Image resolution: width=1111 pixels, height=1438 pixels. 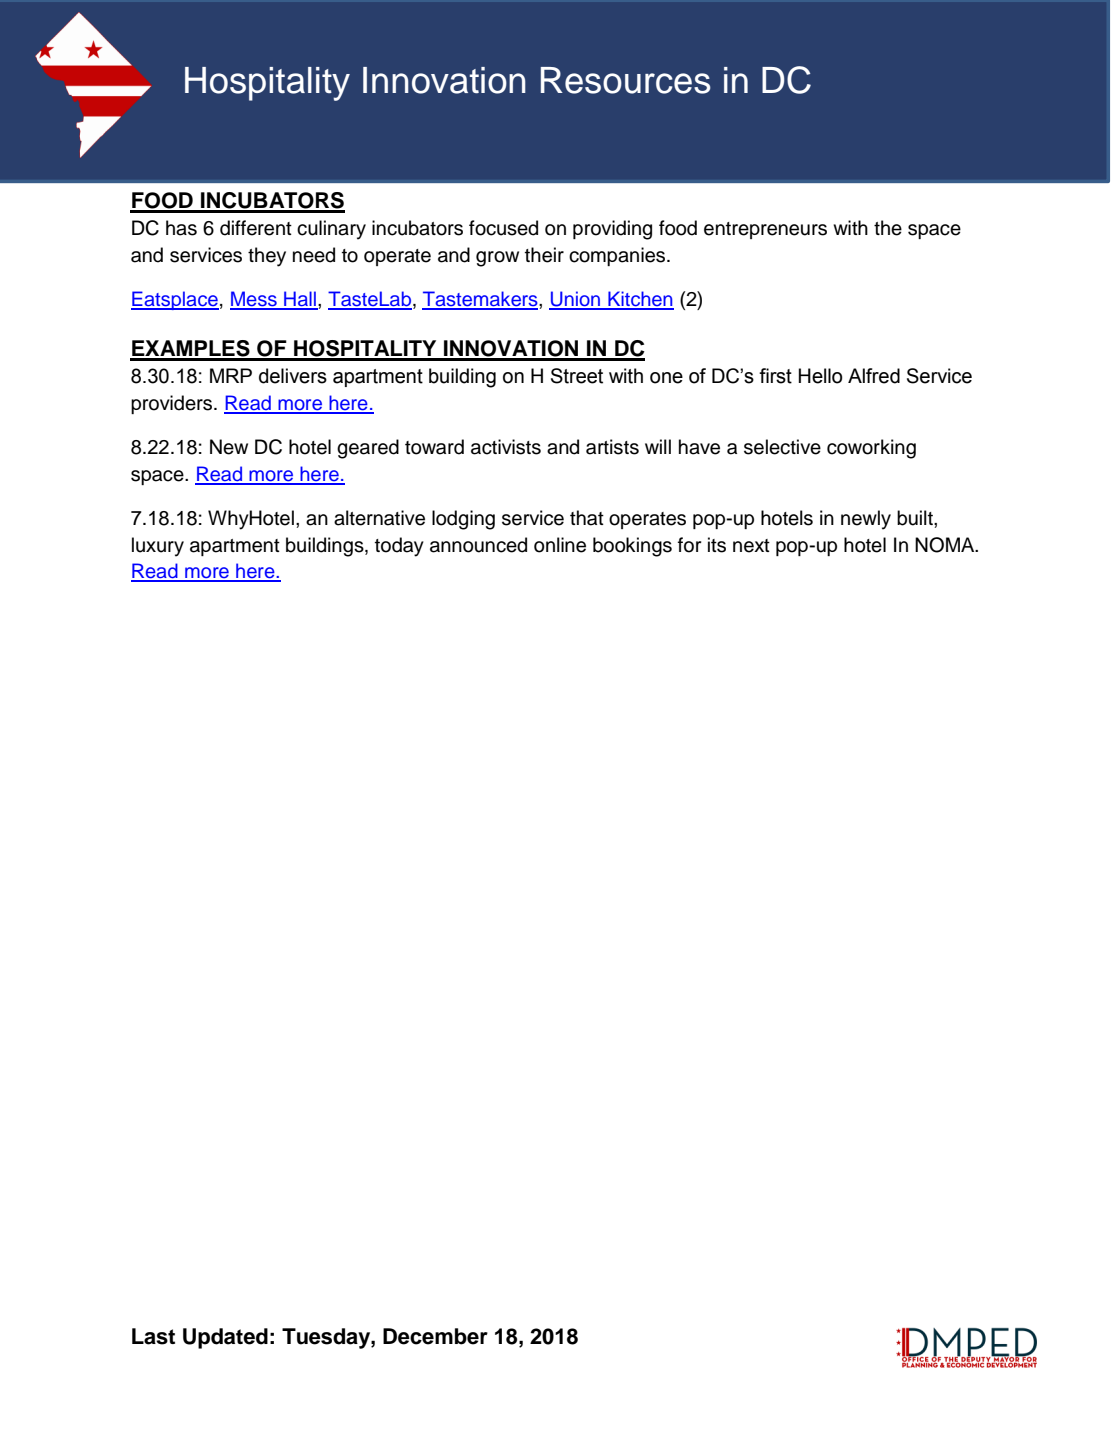 What do you see at coordinates (225, 1338) in the document?
I see `Updated` at bounding box center [225, 1338].
